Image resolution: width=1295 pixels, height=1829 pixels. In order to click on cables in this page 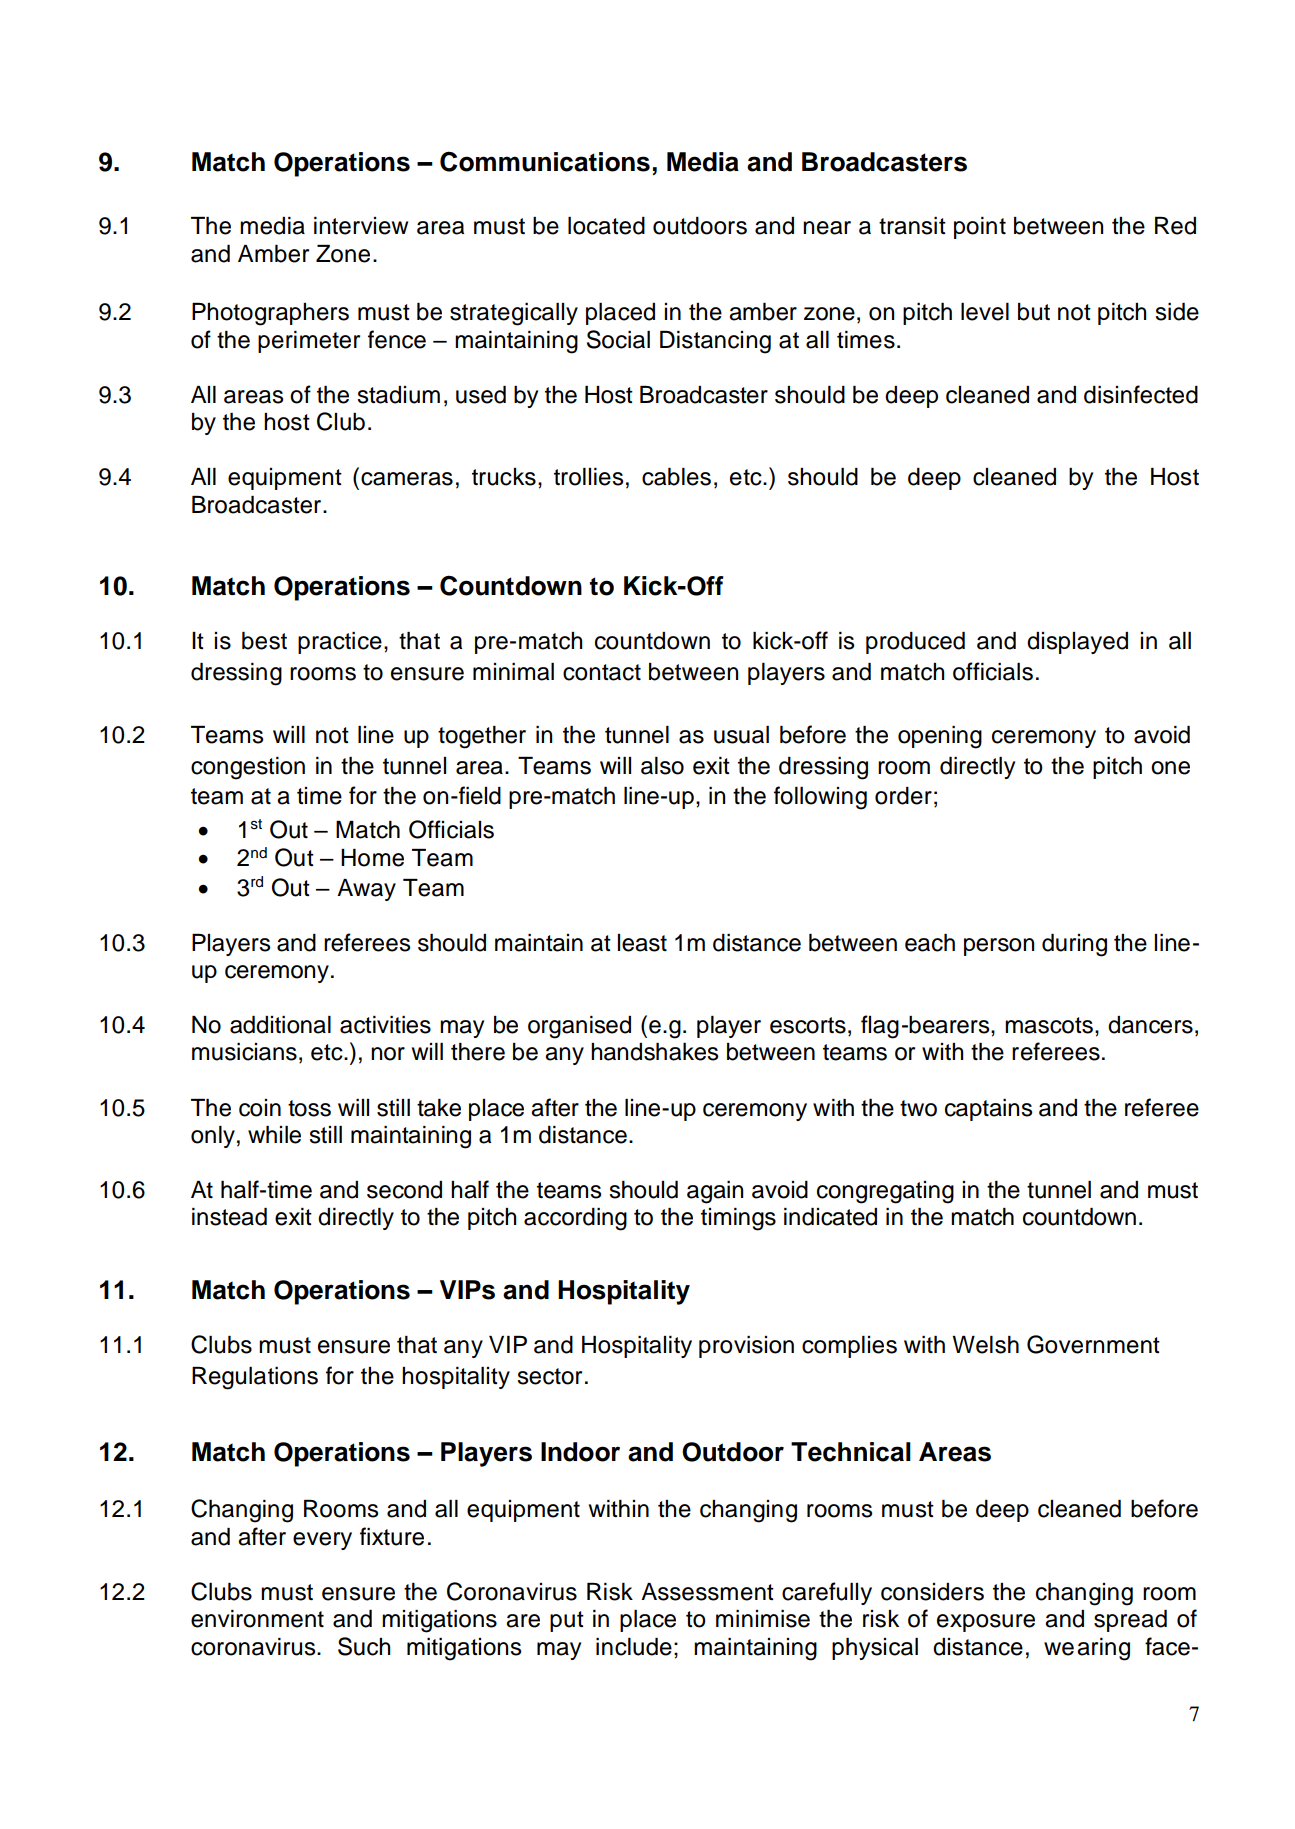, I will do `click(676, 477)`.
